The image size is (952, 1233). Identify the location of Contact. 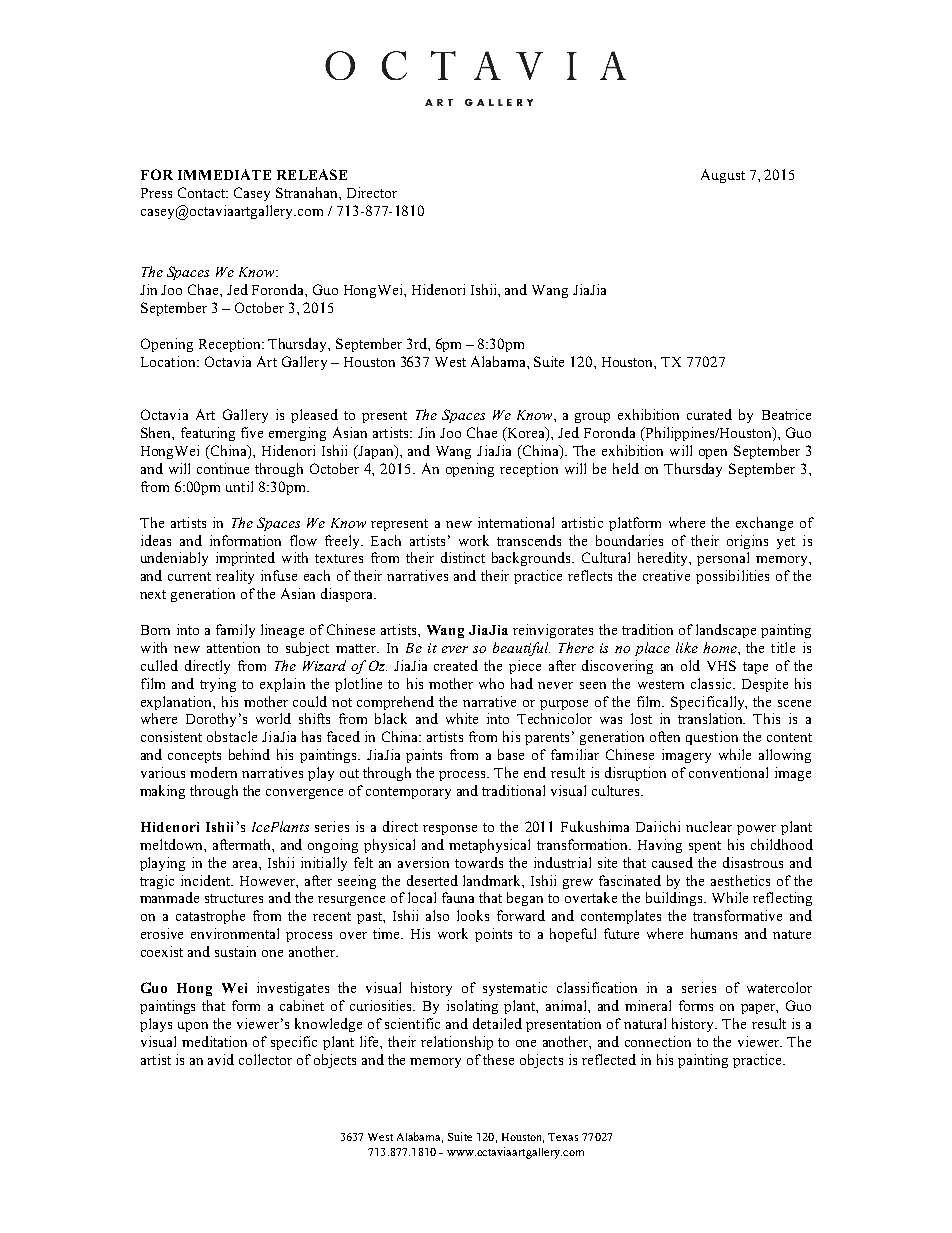
(203, 192).
